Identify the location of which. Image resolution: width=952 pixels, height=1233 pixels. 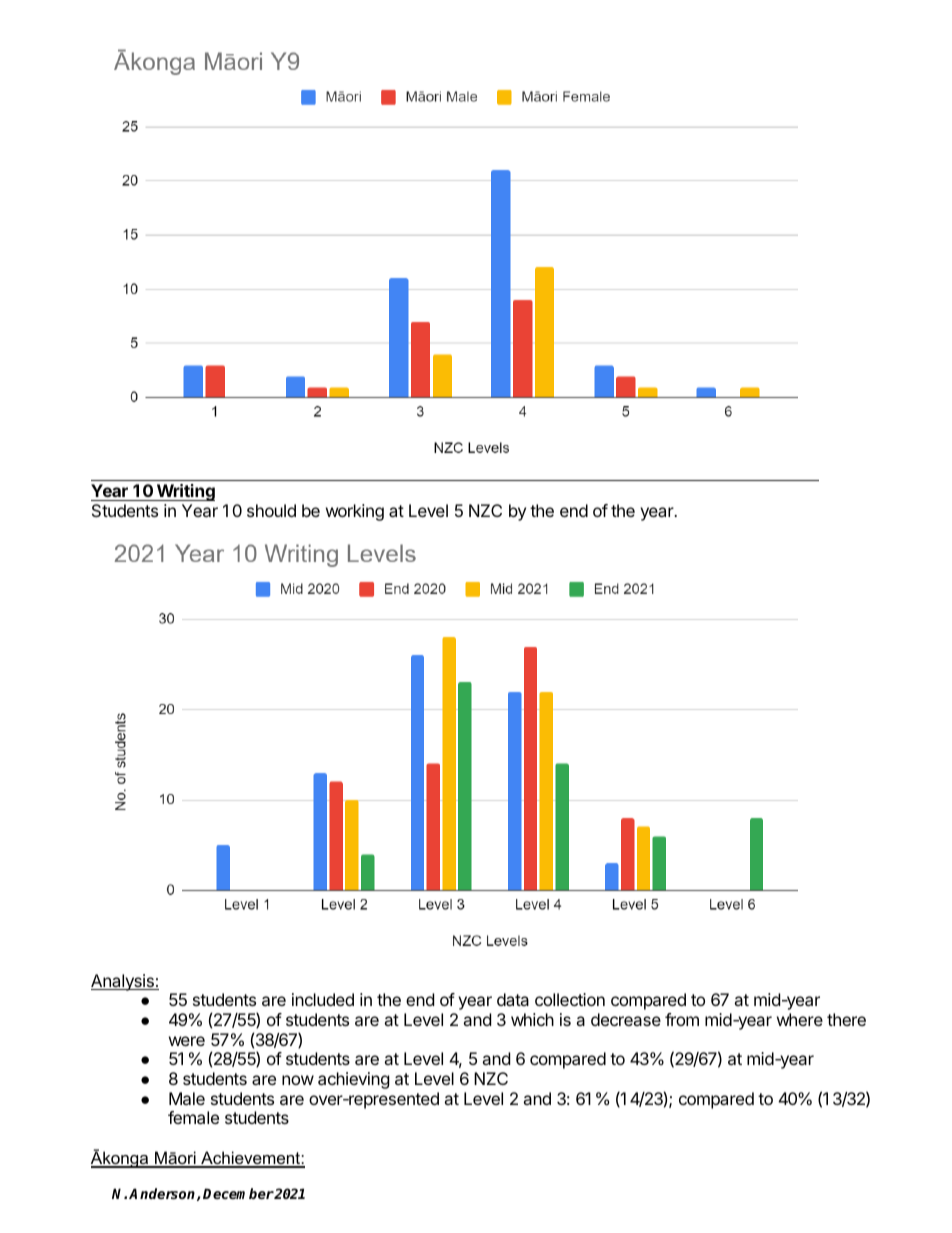
(532, 1019).
